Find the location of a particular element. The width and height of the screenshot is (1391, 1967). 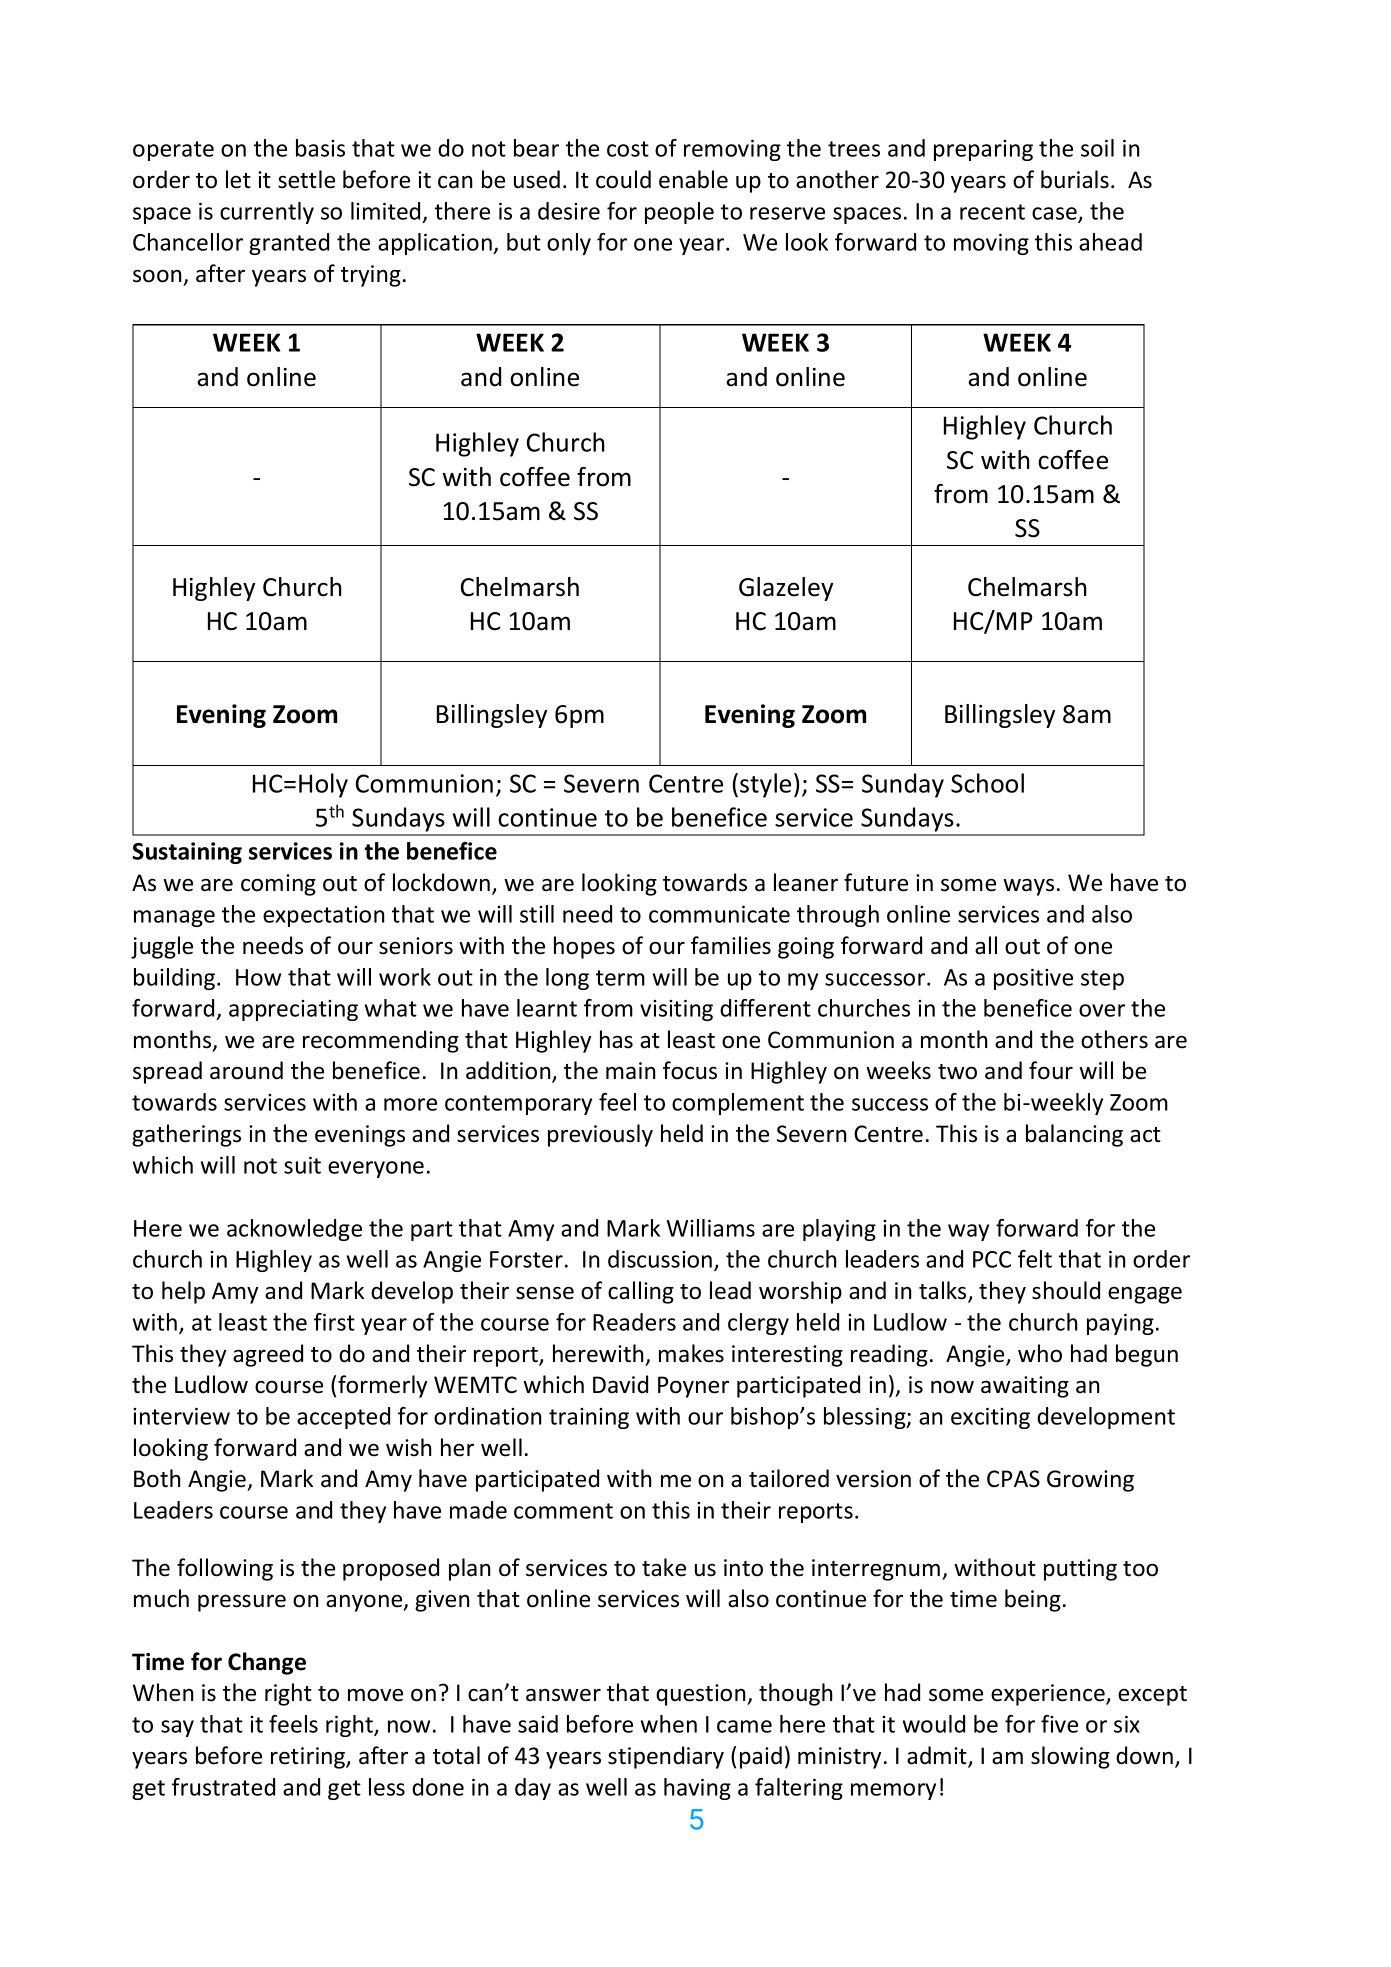

positive is located at coordinates (1033, 979).
